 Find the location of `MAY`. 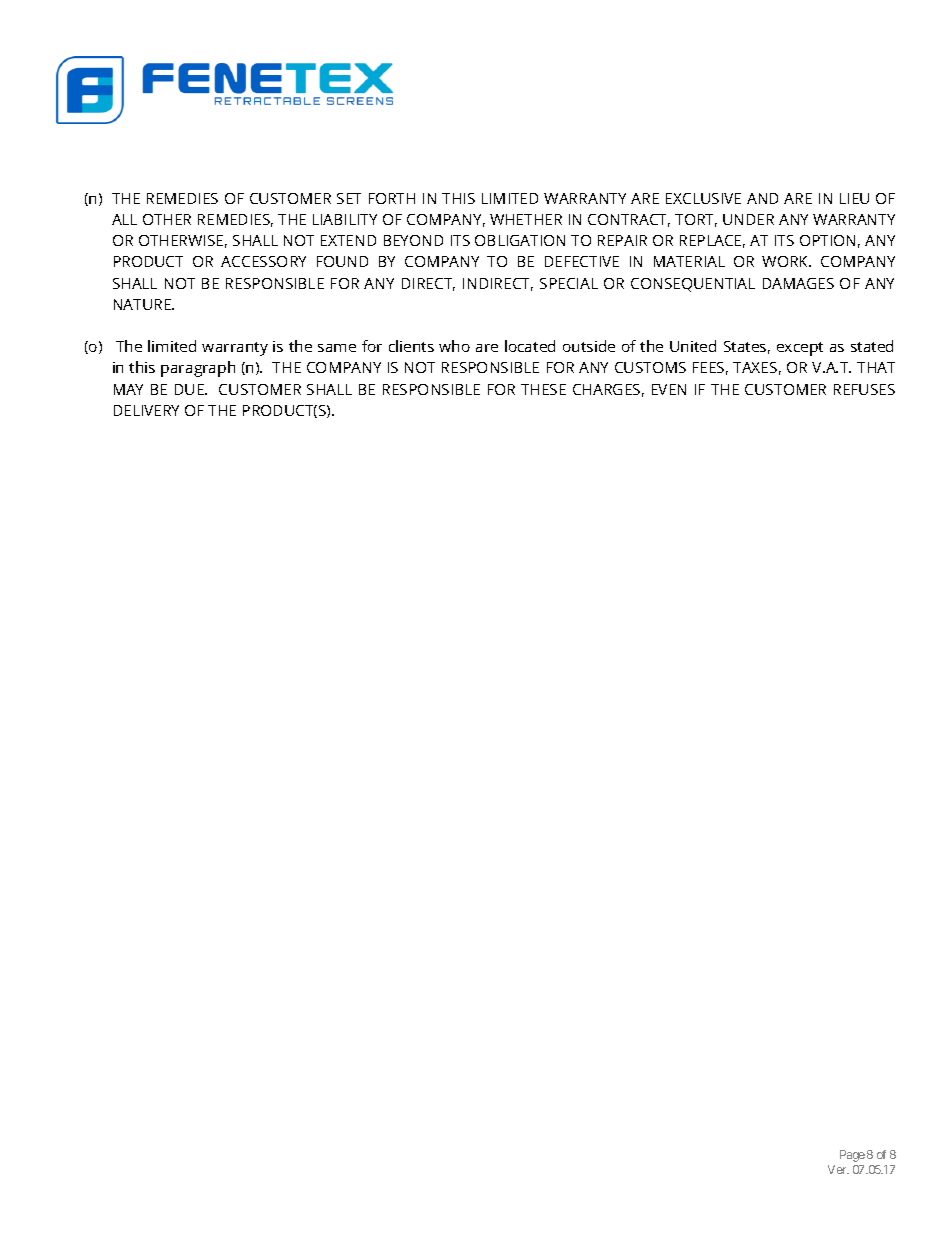

MAY is located at coordinates (128, 389).
